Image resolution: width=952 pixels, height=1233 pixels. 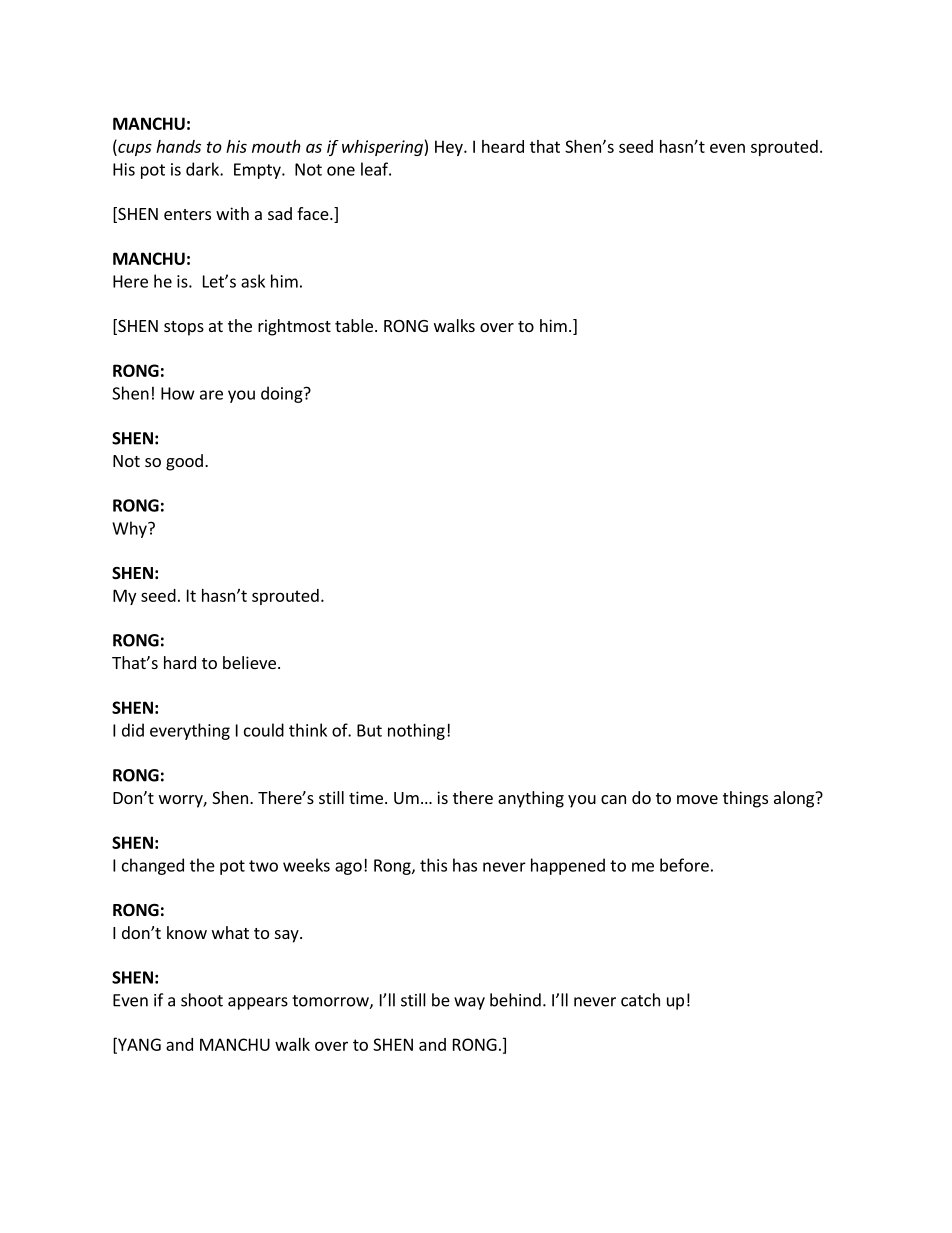 I want to click on move, so click(x=697, y=799).
